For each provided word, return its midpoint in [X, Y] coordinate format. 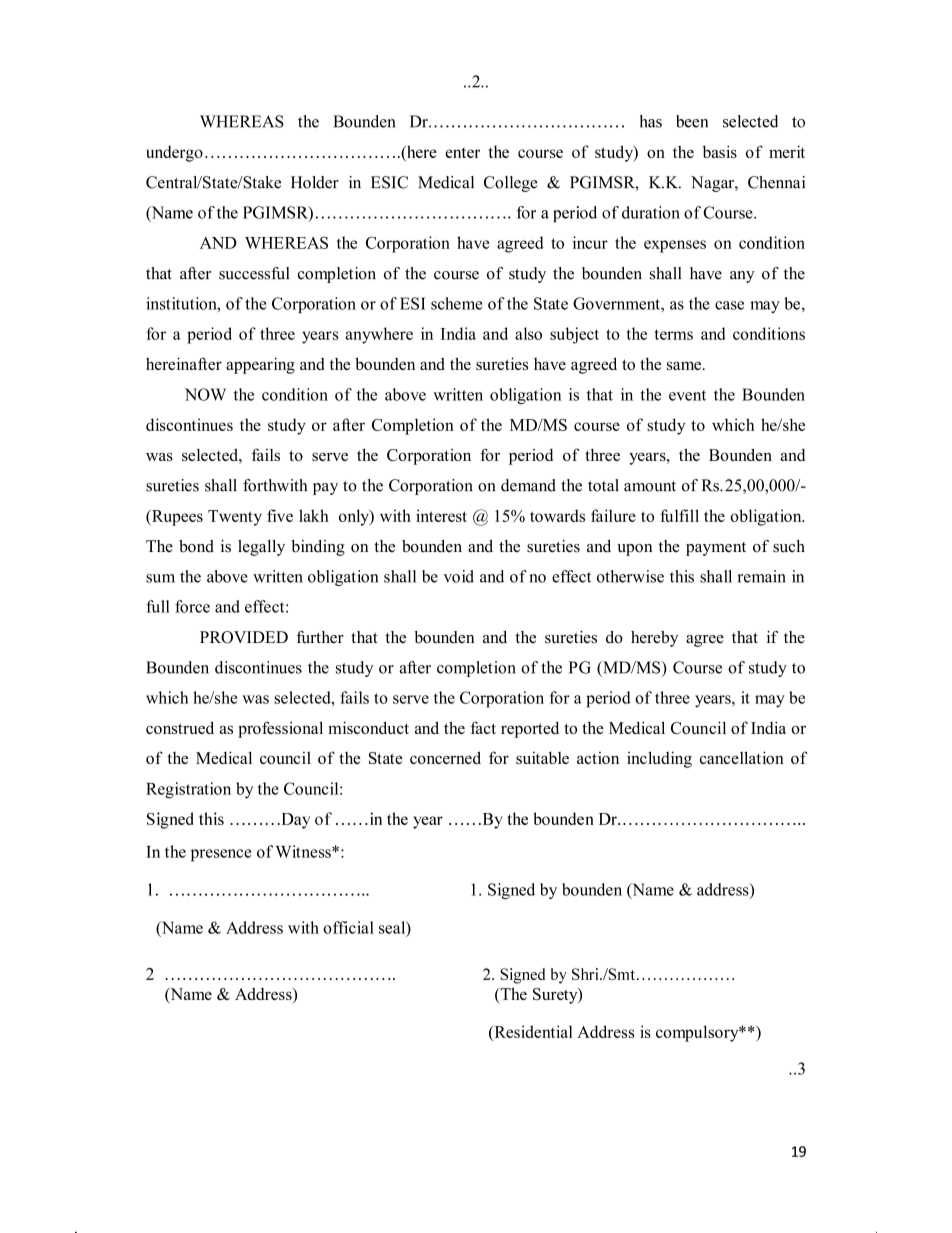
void [459, 576]
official [348, 927]
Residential [532, 1031]
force [192, 606]
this [682, 576]
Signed [511, 891]
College [511, 184]
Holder [315, 182]
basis [720, 151]
